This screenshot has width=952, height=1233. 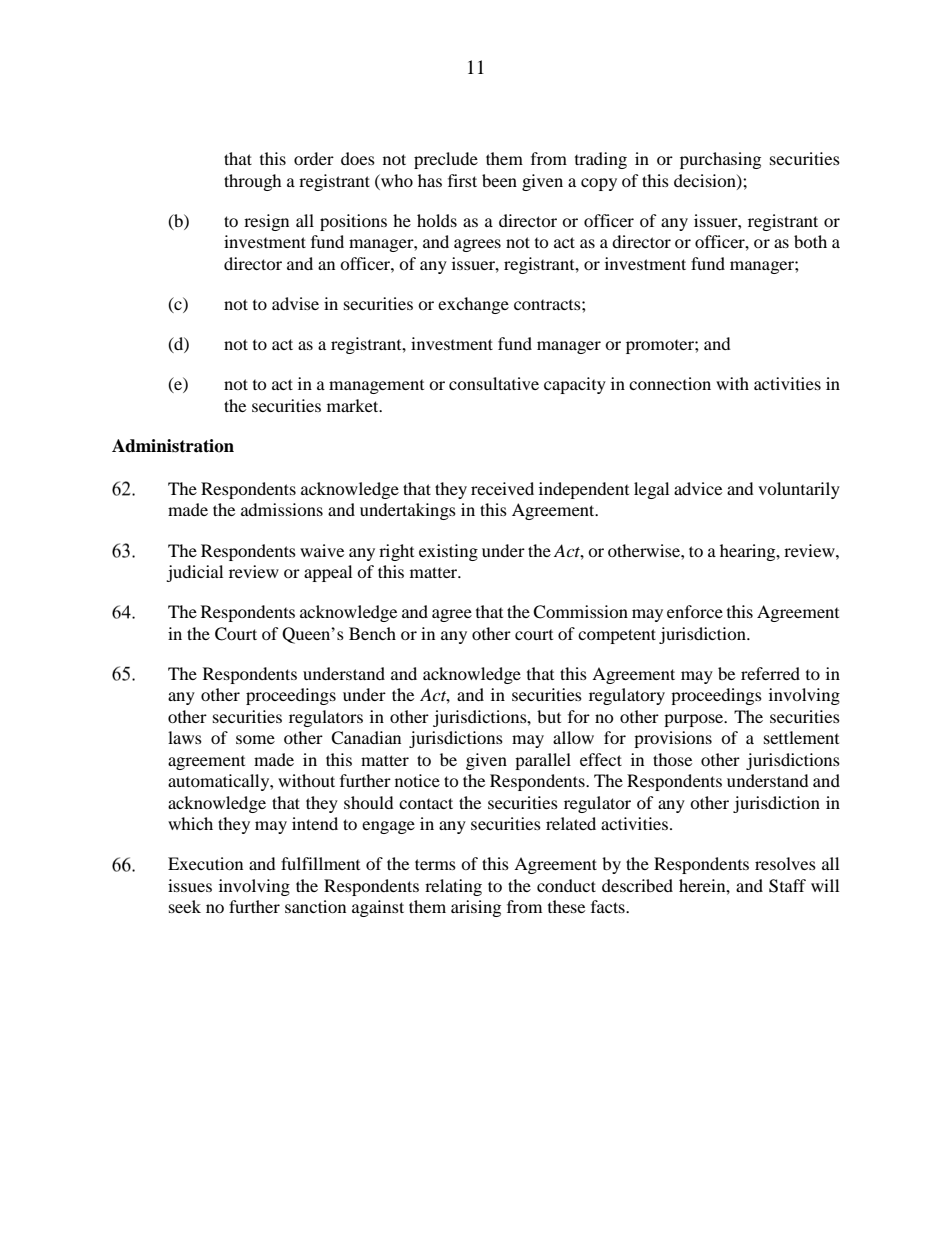 I want to click on Staff, so click(x=787, y=886).
